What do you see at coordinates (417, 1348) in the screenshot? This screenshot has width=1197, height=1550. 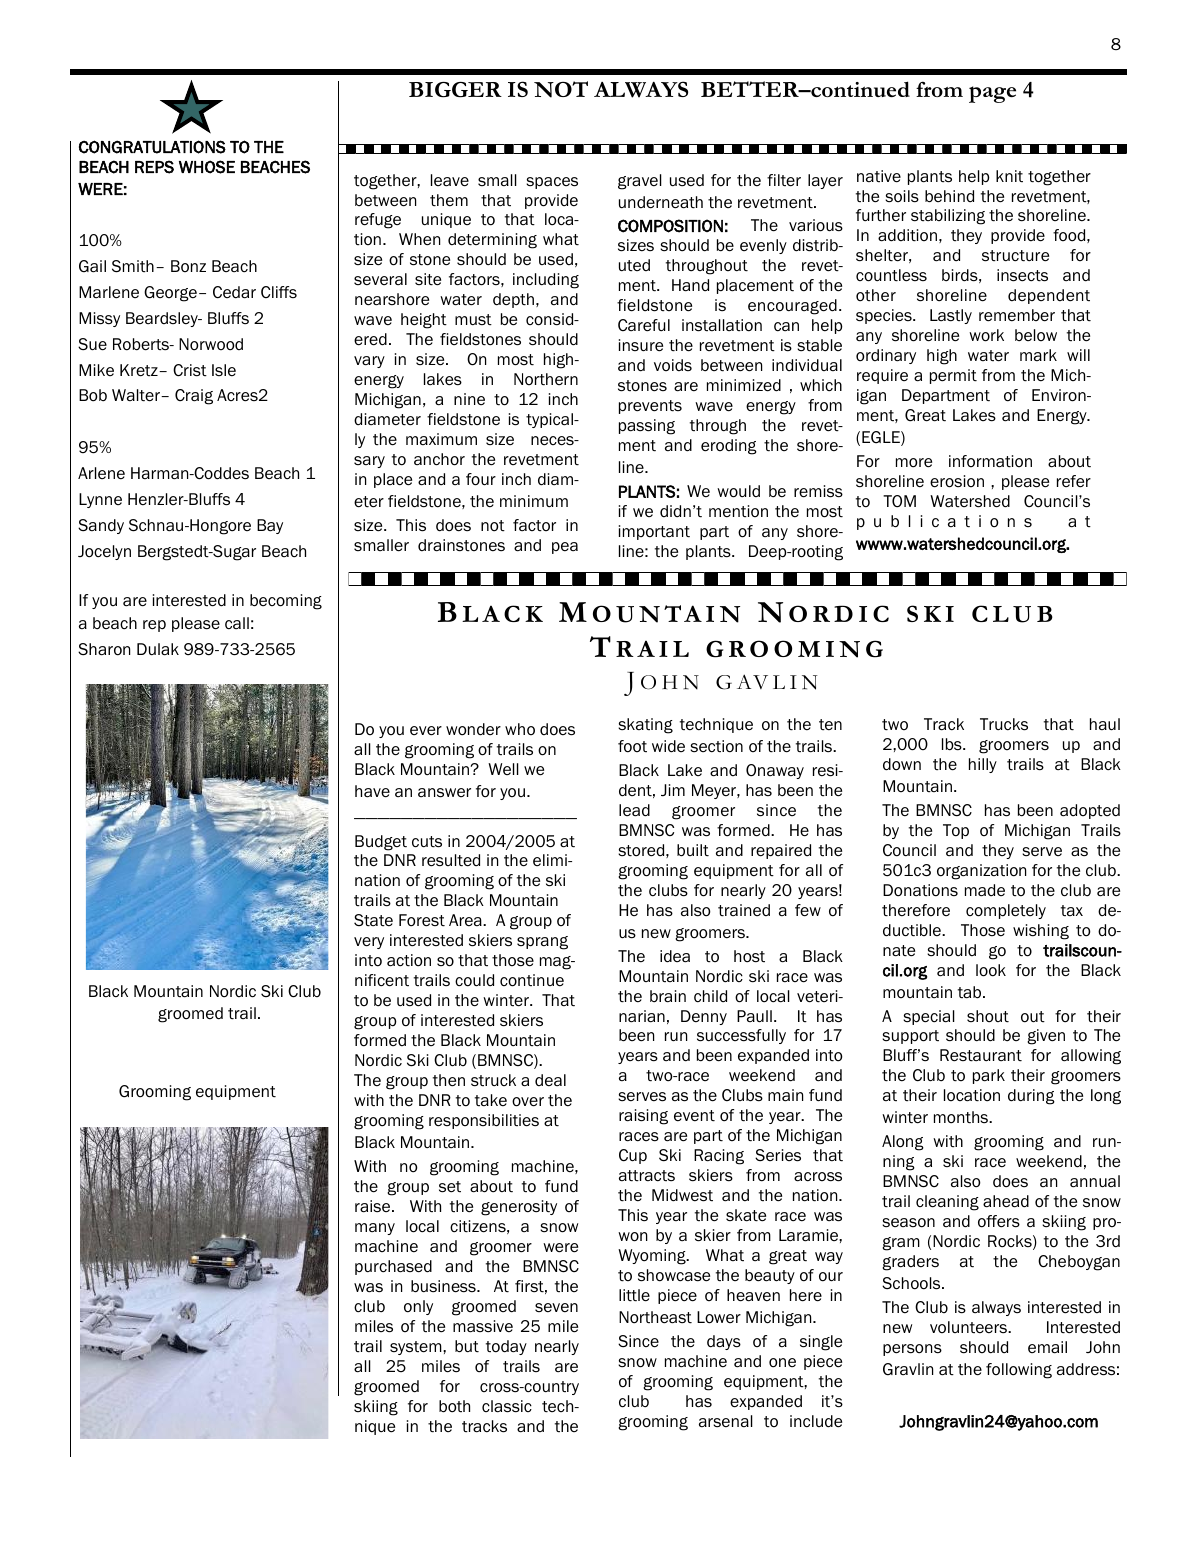 I see `system` at bounding box center [417, 1348].
